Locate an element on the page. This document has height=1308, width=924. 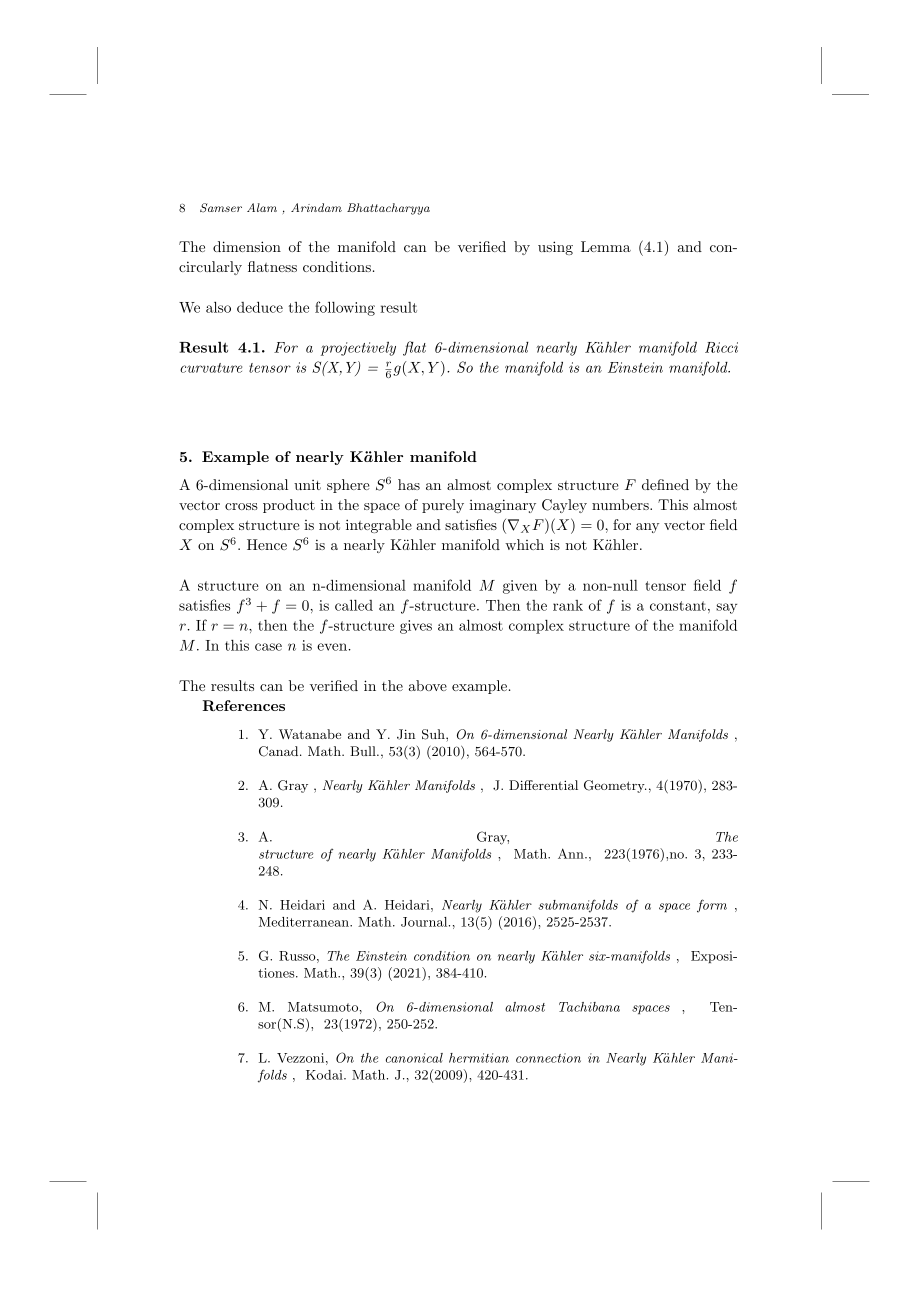
Lemma is located at coordinates (606, 246).
